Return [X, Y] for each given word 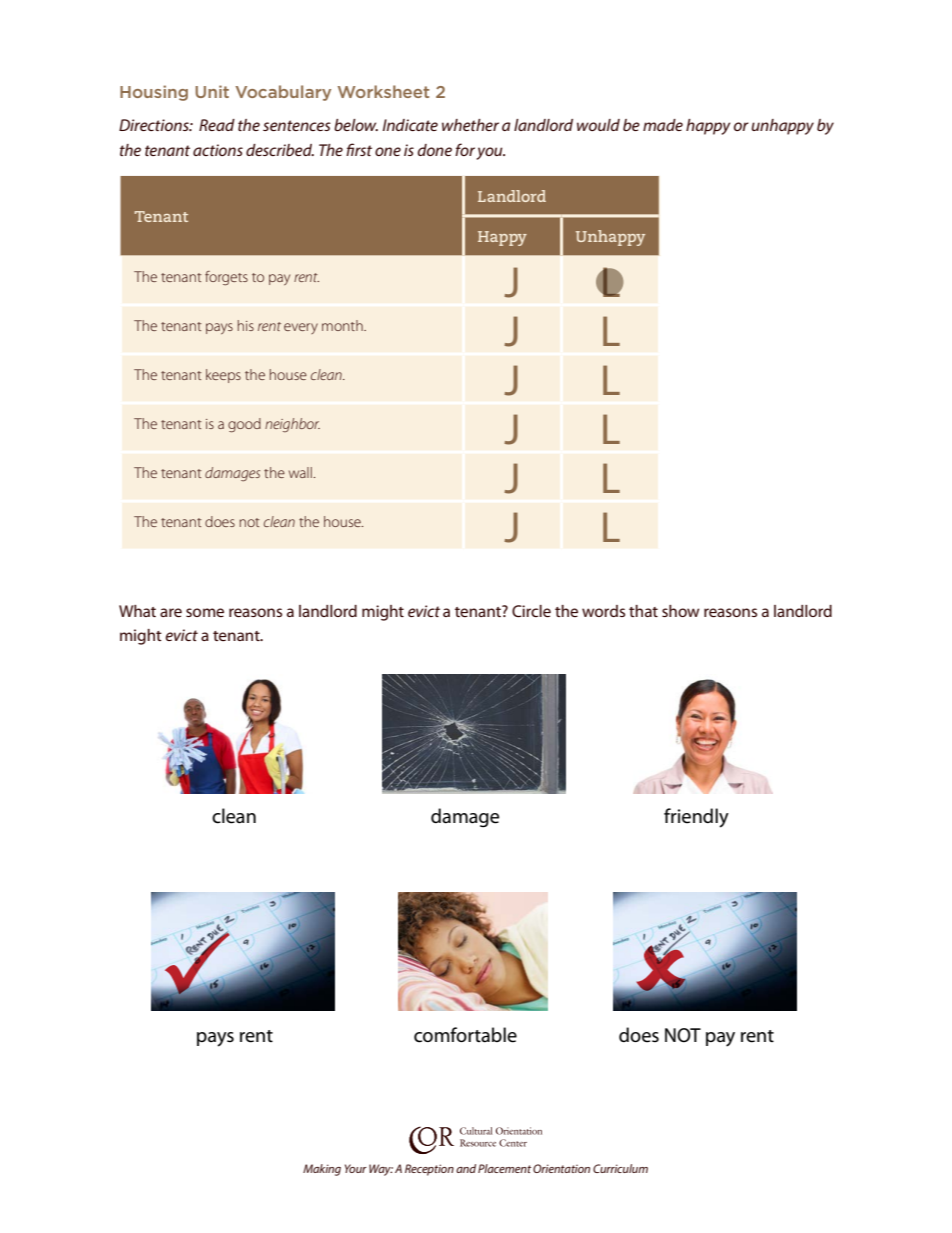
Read [217, 125]
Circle [531, 611]
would [598, 125]
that [643, 611]
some [205, 612]
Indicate [410, 125]
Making [322, 1170]
